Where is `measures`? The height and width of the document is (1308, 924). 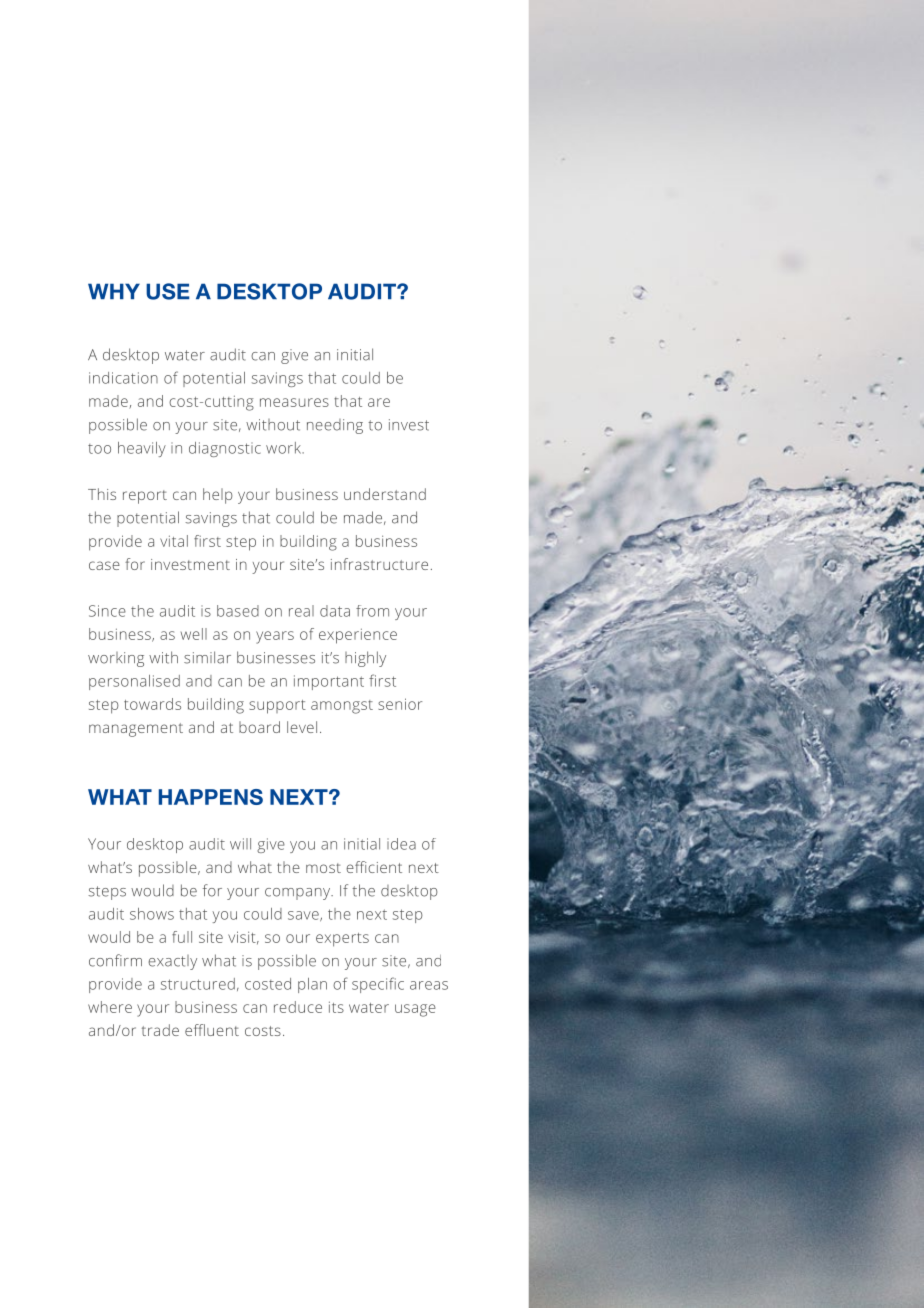
measures is located at coordinates (294, 402).
